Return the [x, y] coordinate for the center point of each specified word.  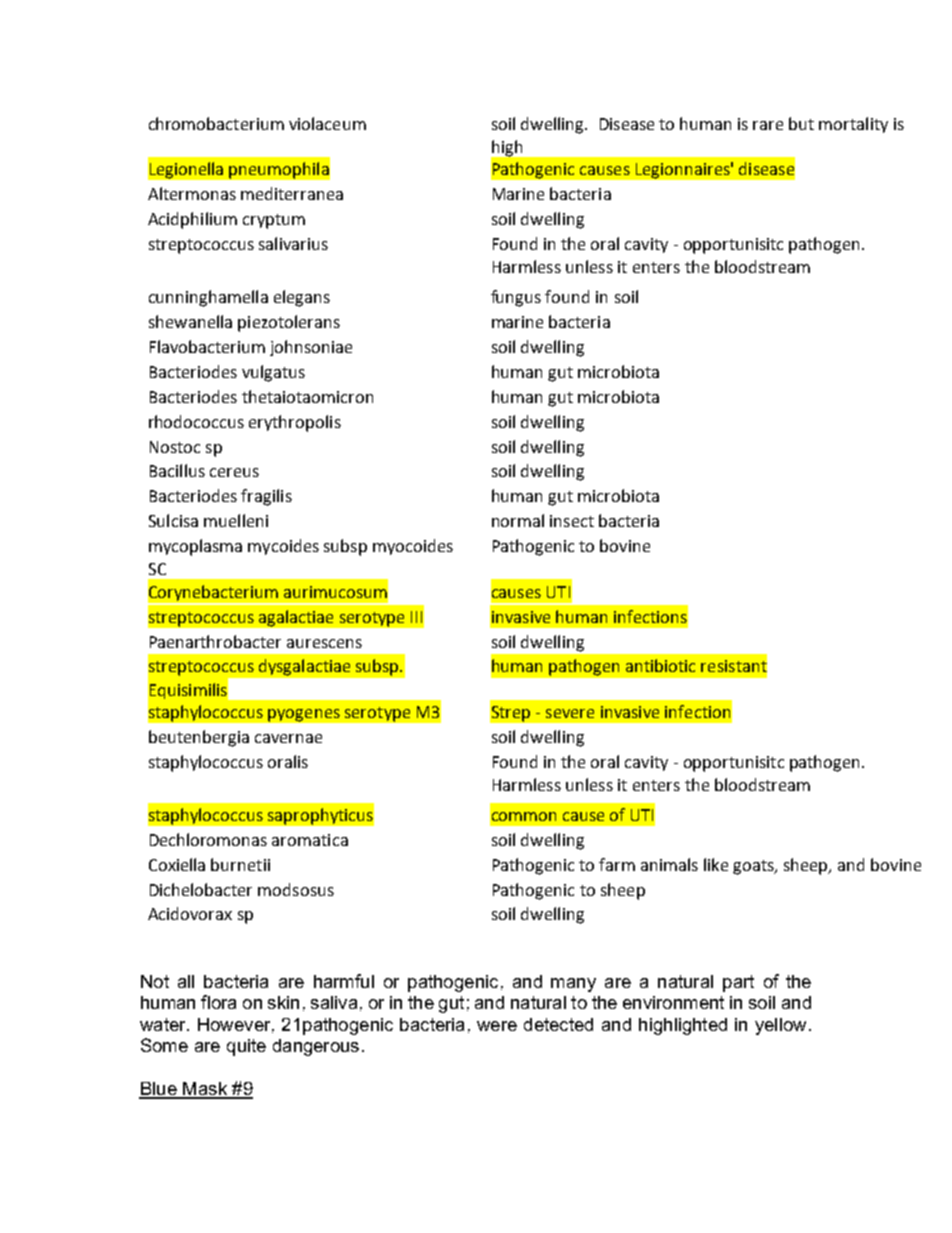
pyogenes [304, 715]
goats [754, 867]
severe [570, 713]
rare [768, 125]
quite [246, 1047]
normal [518, 520]
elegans [302, 298]
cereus [234, 472]
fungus [516, 298]
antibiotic [660, 665]
